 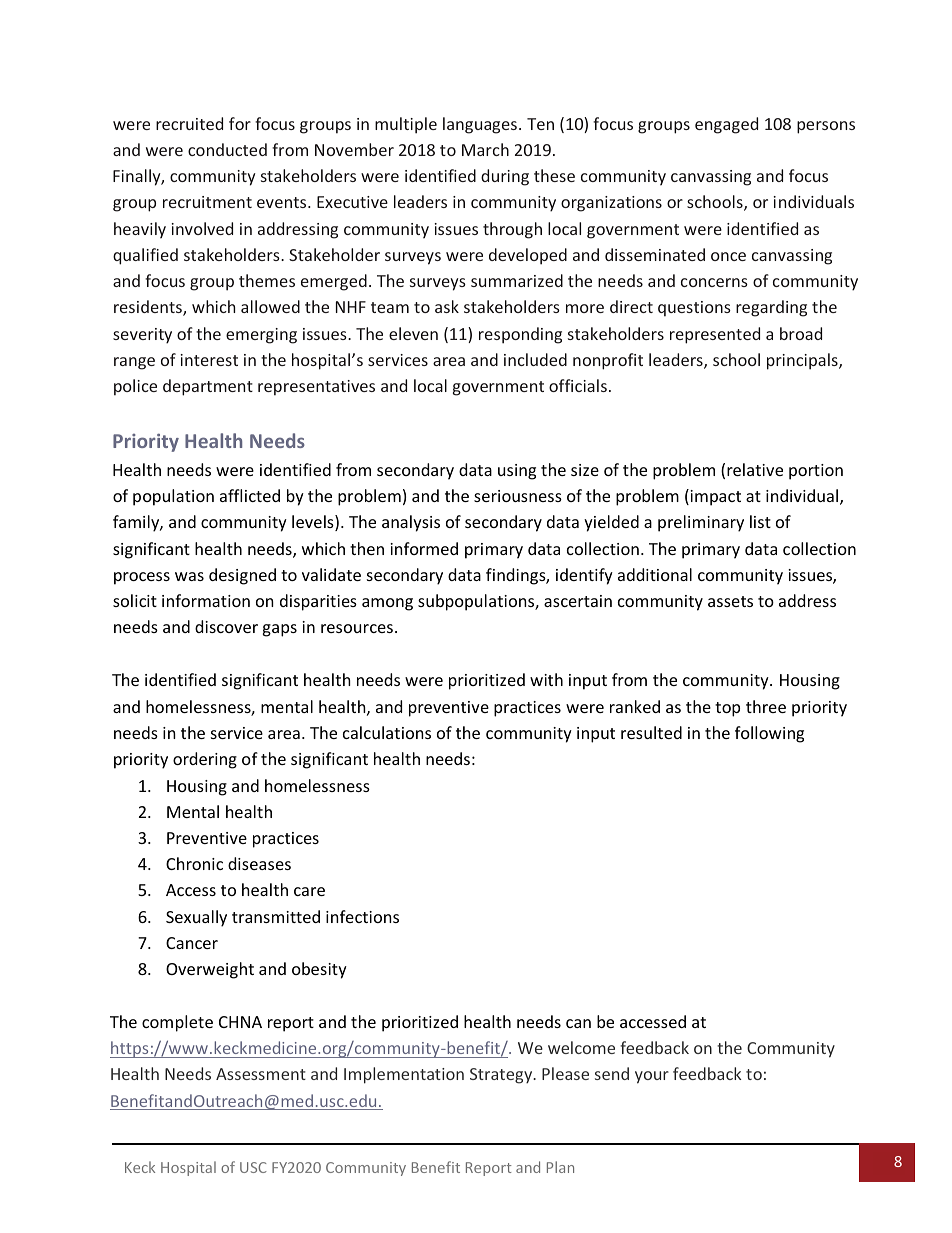 What do you see at coordinates (485, 149) in the screenshot?
I see `March` at bounding box center [485, 149].
